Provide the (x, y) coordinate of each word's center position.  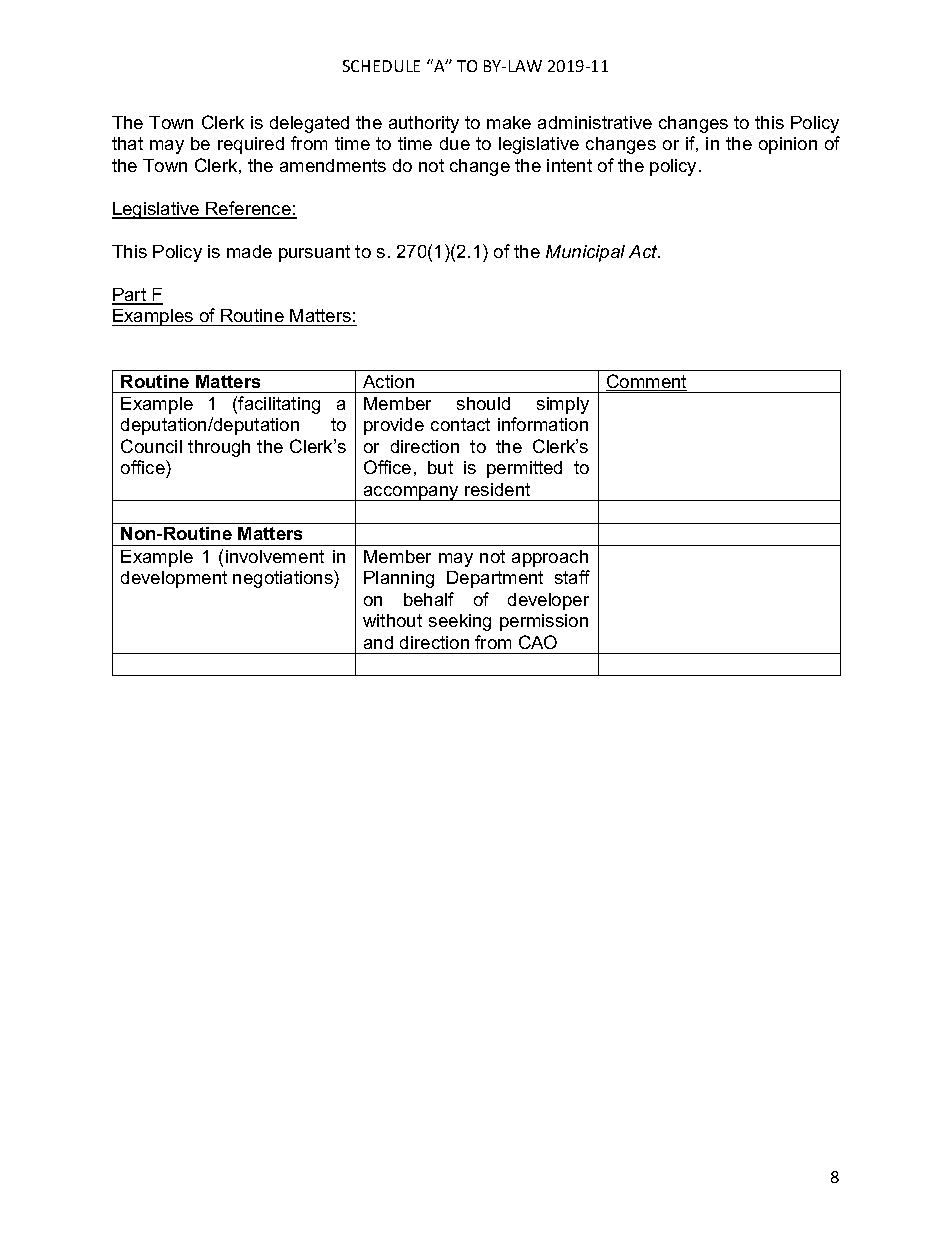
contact (460, 424)
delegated (309, 124)
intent (569, 165)
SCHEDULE (381, 66)
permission (544, 622)
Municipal (585, 253)
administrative (595, 122)
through (219, 448)
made (249, 251)
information (543, 424)
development (174, 579)
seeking (460, 622)
